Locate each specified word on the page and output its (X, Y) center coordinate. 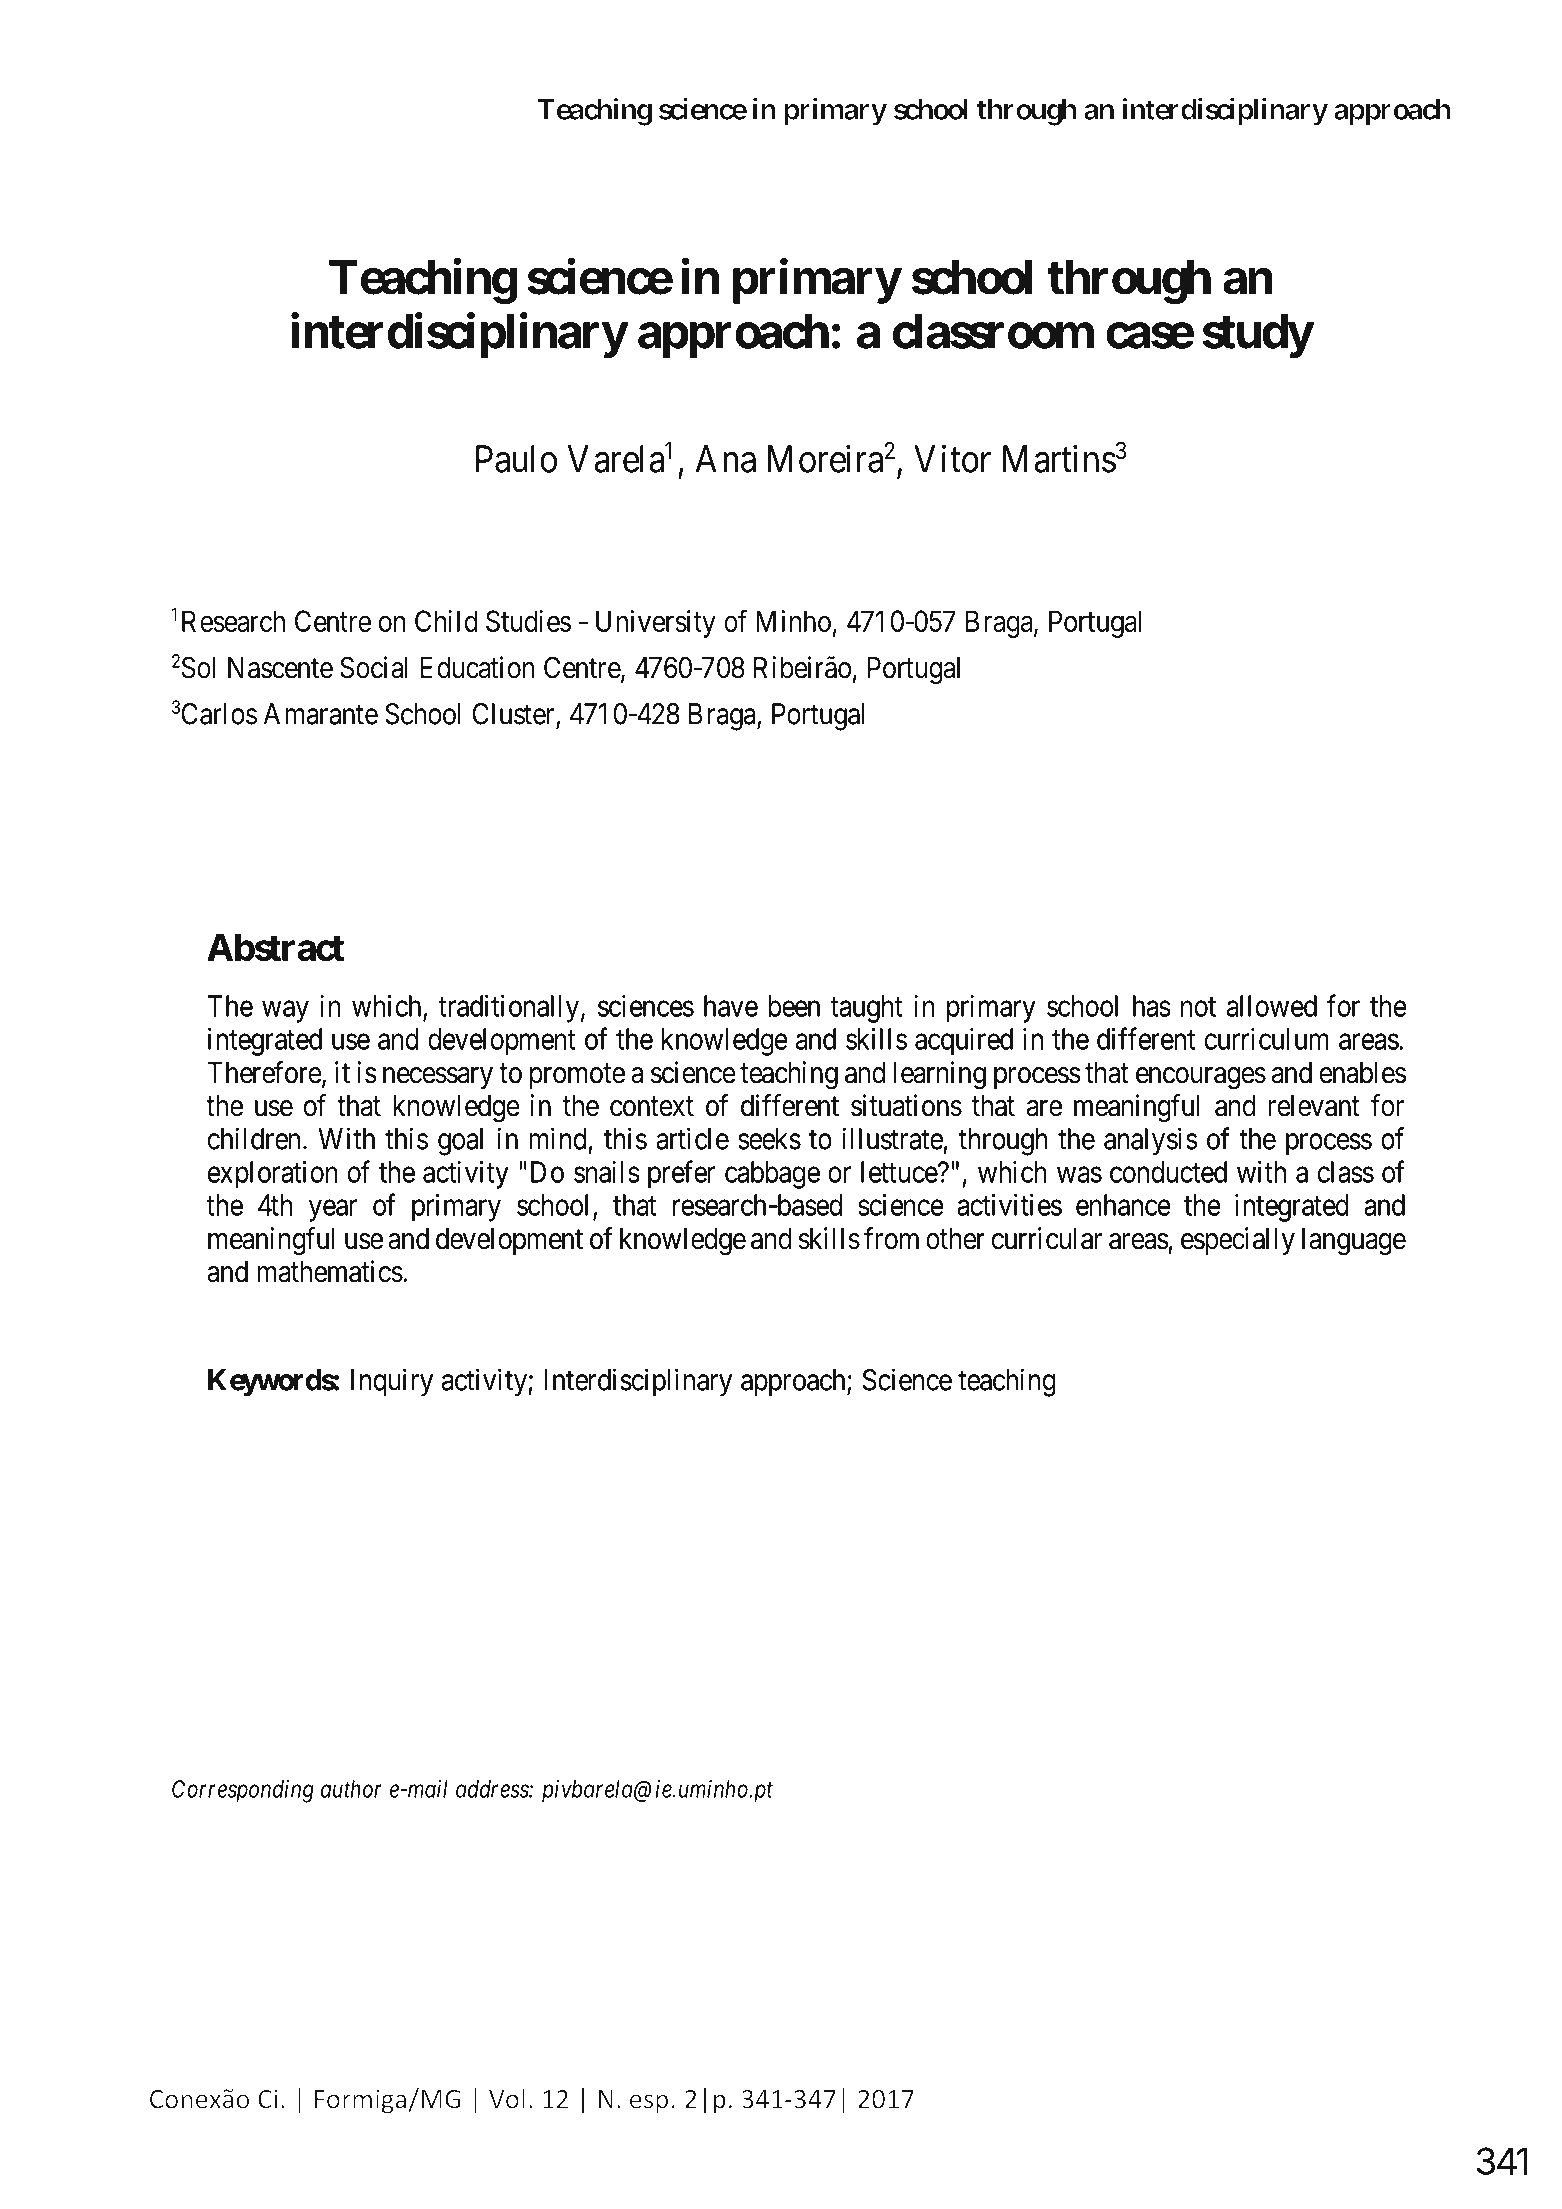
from (891, 1238)
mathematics (330, 1271)
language (1354, 1242)
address (493, 1789)
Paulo (516, 459)
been (794, 1006)
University (656, 624)
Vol (507, 2098)
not (1198, 1007)
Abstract (275, 947)
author (351, 1789)
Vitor (952, 459)
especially (1238, 1241)
